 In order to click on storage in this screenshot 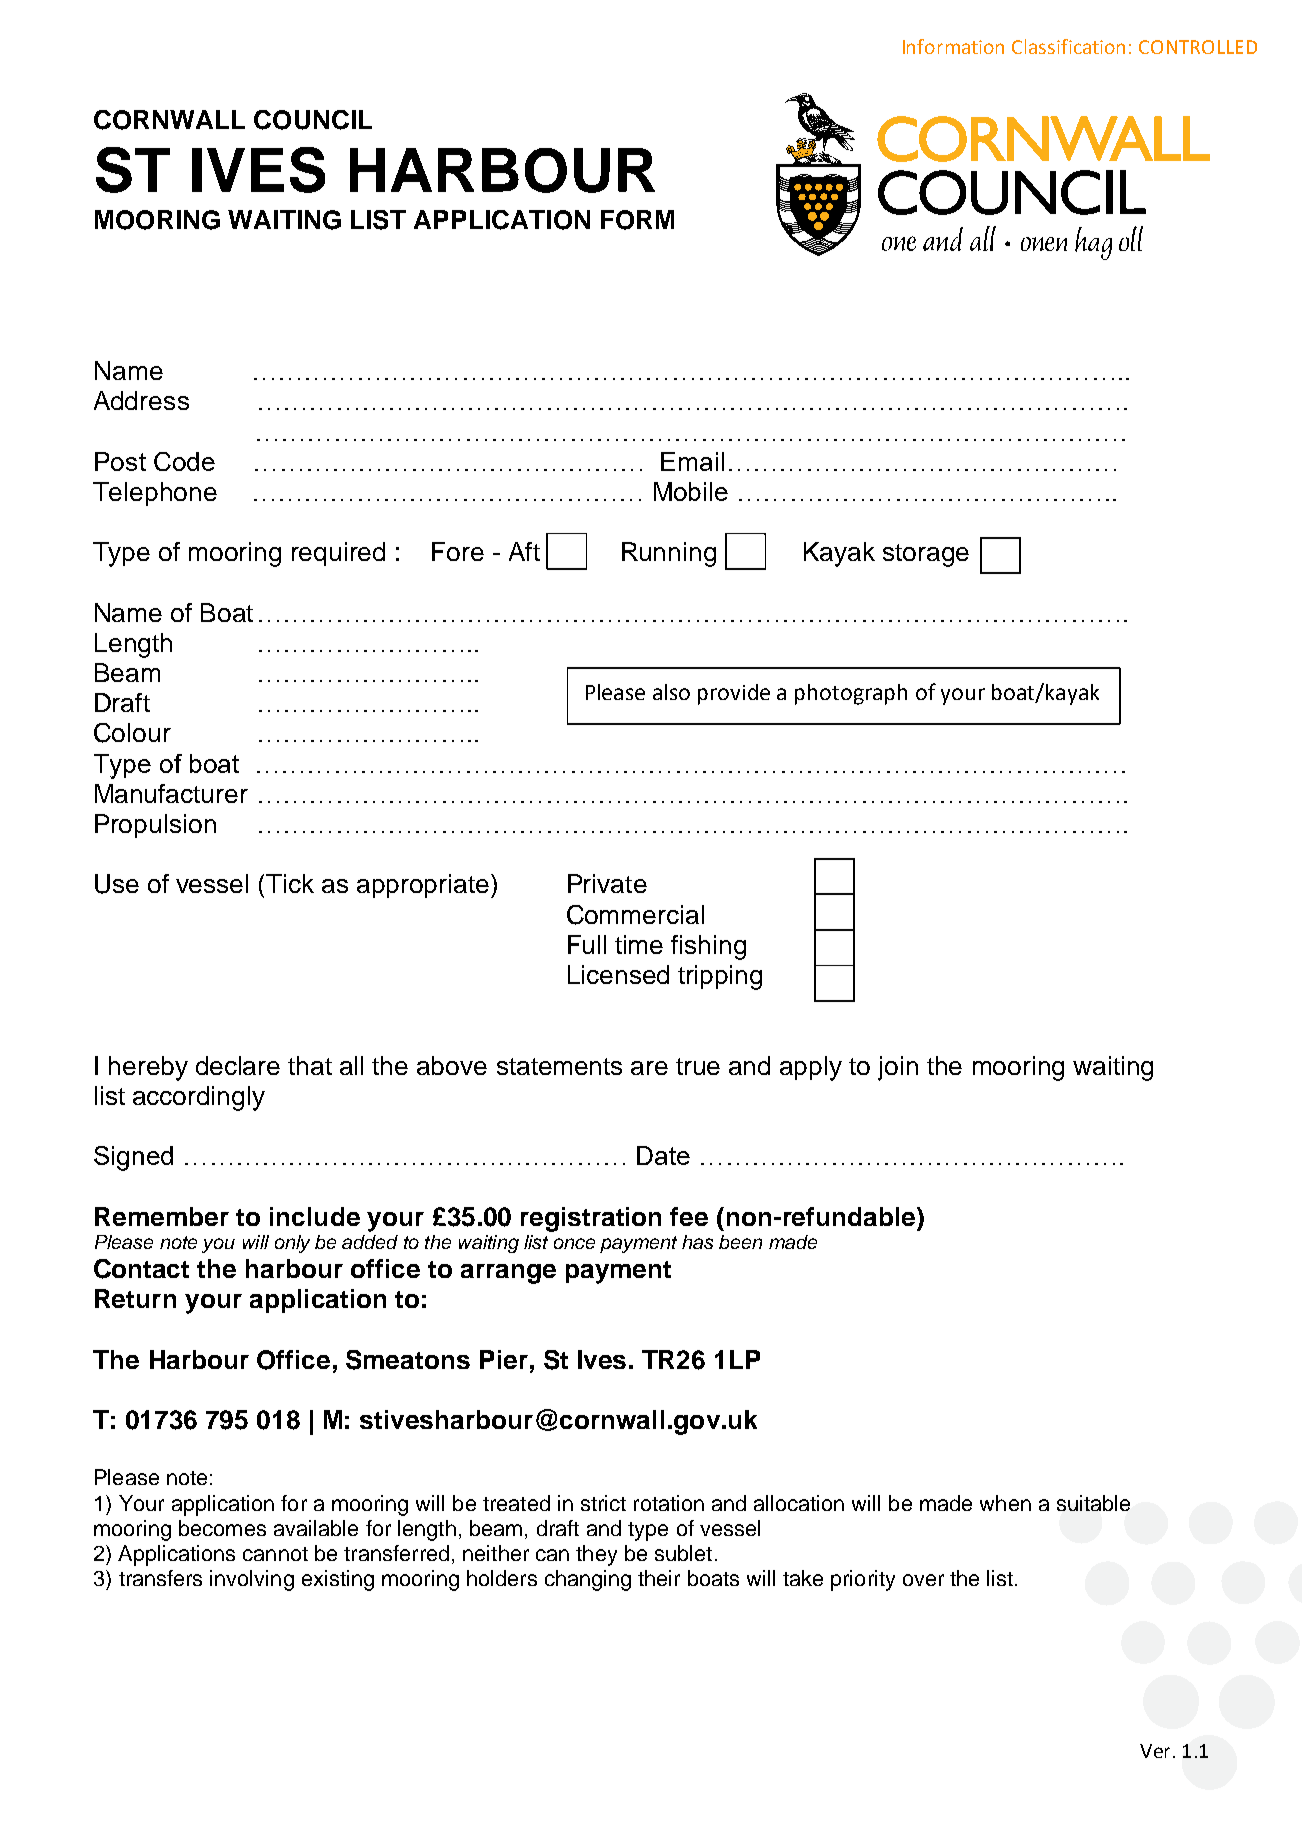, I will do `click(926, 555)`.
